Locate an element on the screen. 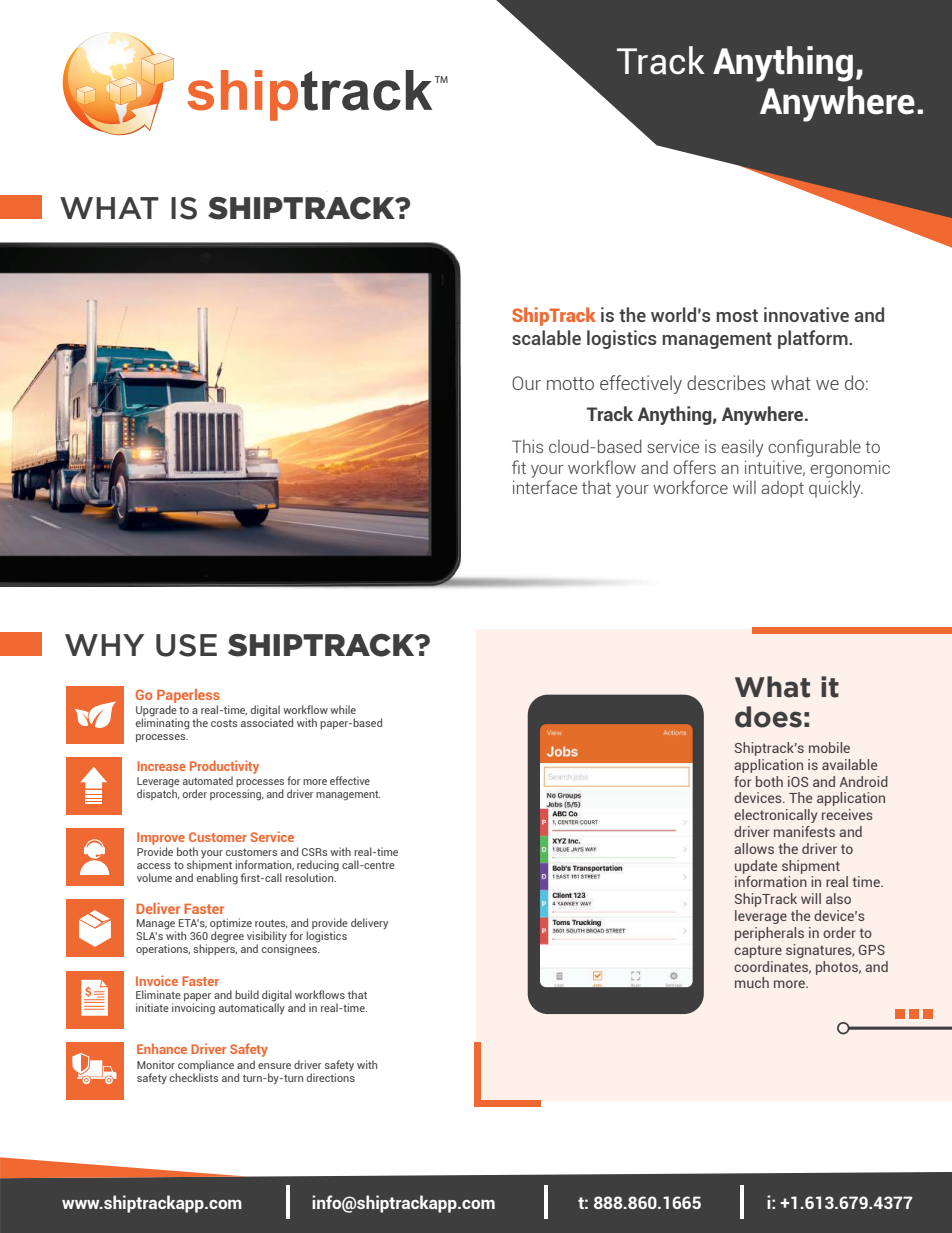 Image resolution: width=952 pixels, height=1233 pixels. compliance is located at coordinates (206, 1065).
